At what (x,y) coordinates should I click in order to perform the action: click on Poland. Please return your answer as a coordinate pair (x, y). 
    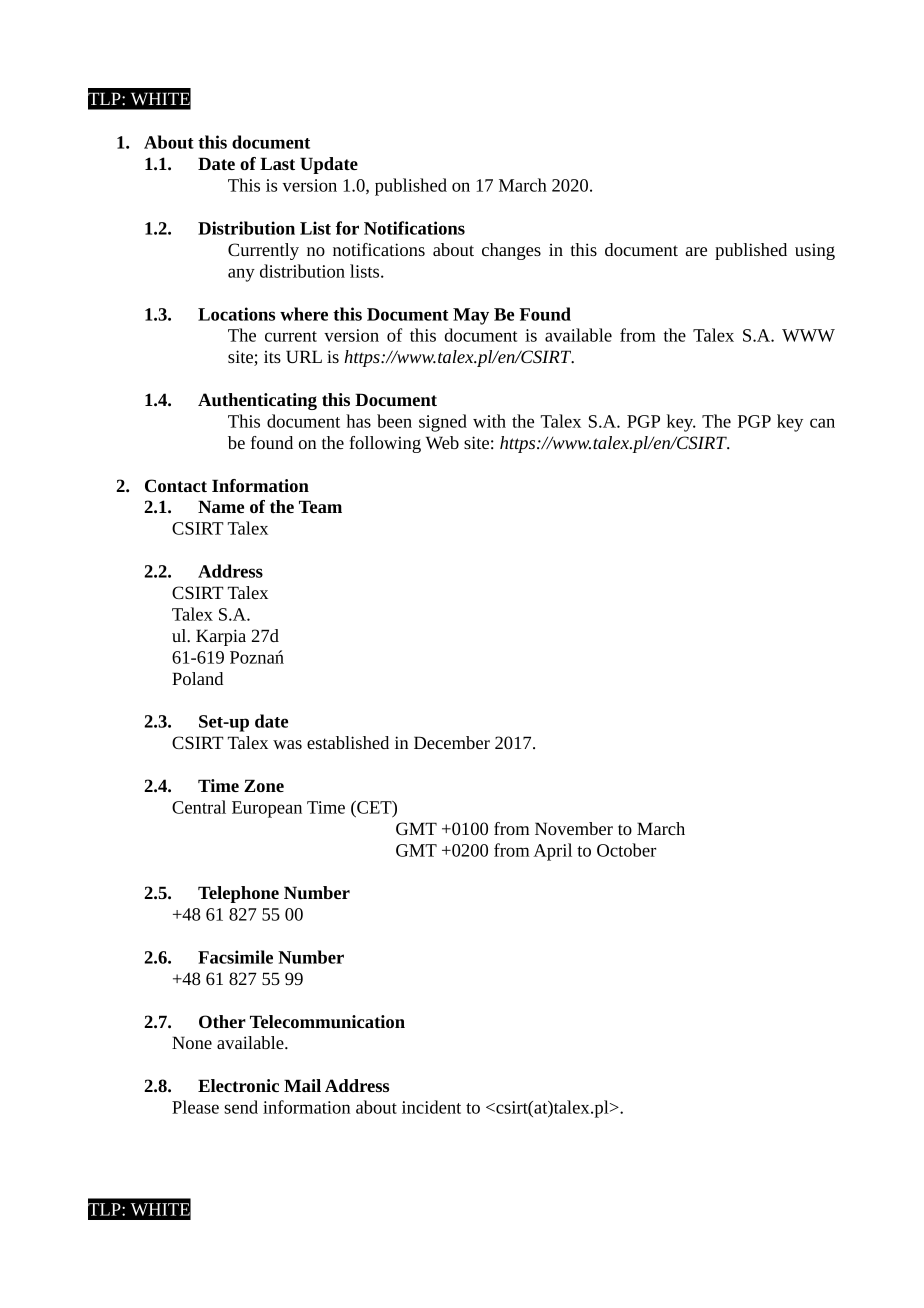
    Looking at the image, I should click on (197, 678).
